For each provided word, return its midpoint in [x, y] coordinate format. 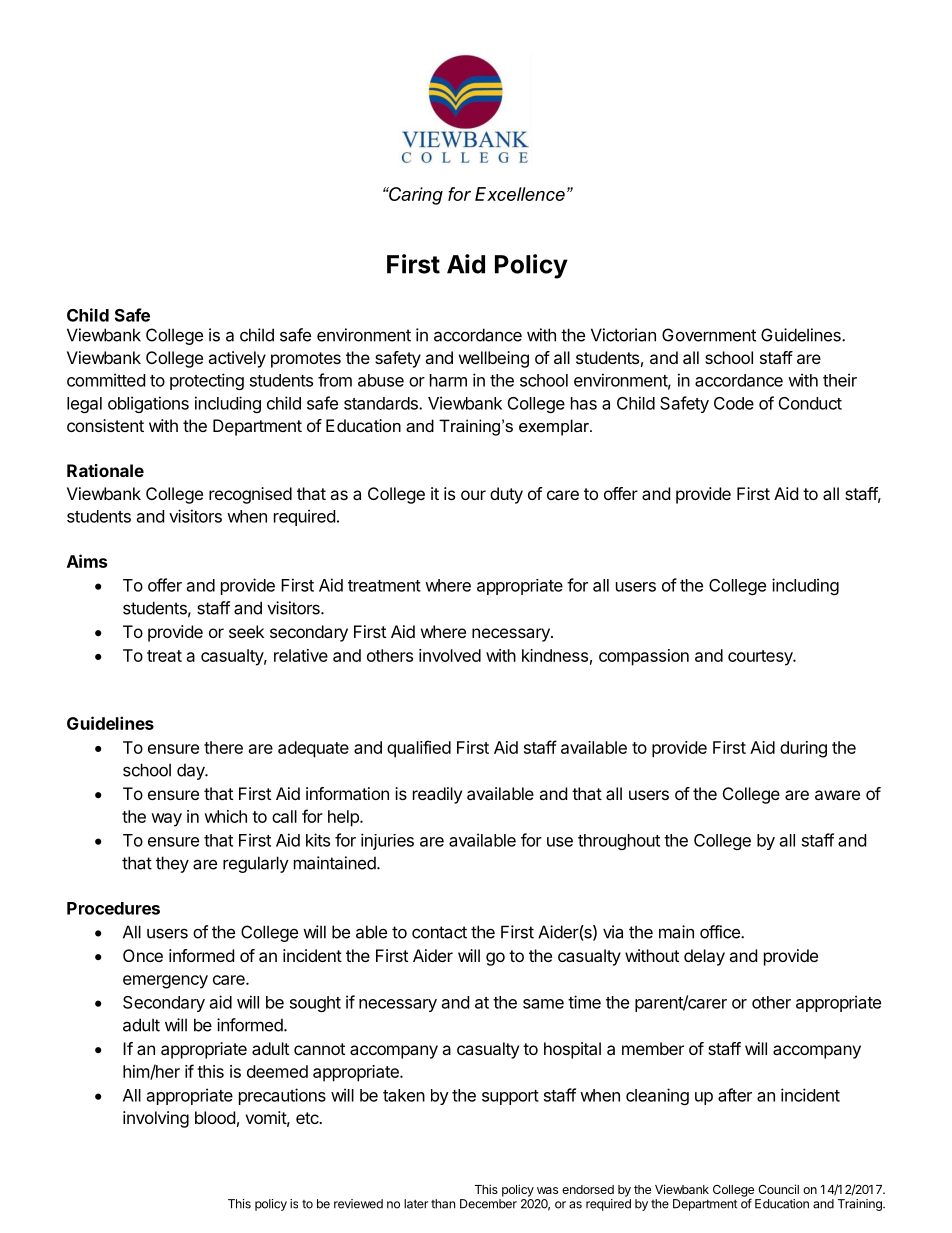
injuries [387, 841]
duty [506, 495]
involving [156, 1119]
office [721, 932]
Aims [87, 561]
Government [709, 335]
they [172, 864]
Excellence [520, 194]
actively [237, 359]
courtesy [761, 658]
